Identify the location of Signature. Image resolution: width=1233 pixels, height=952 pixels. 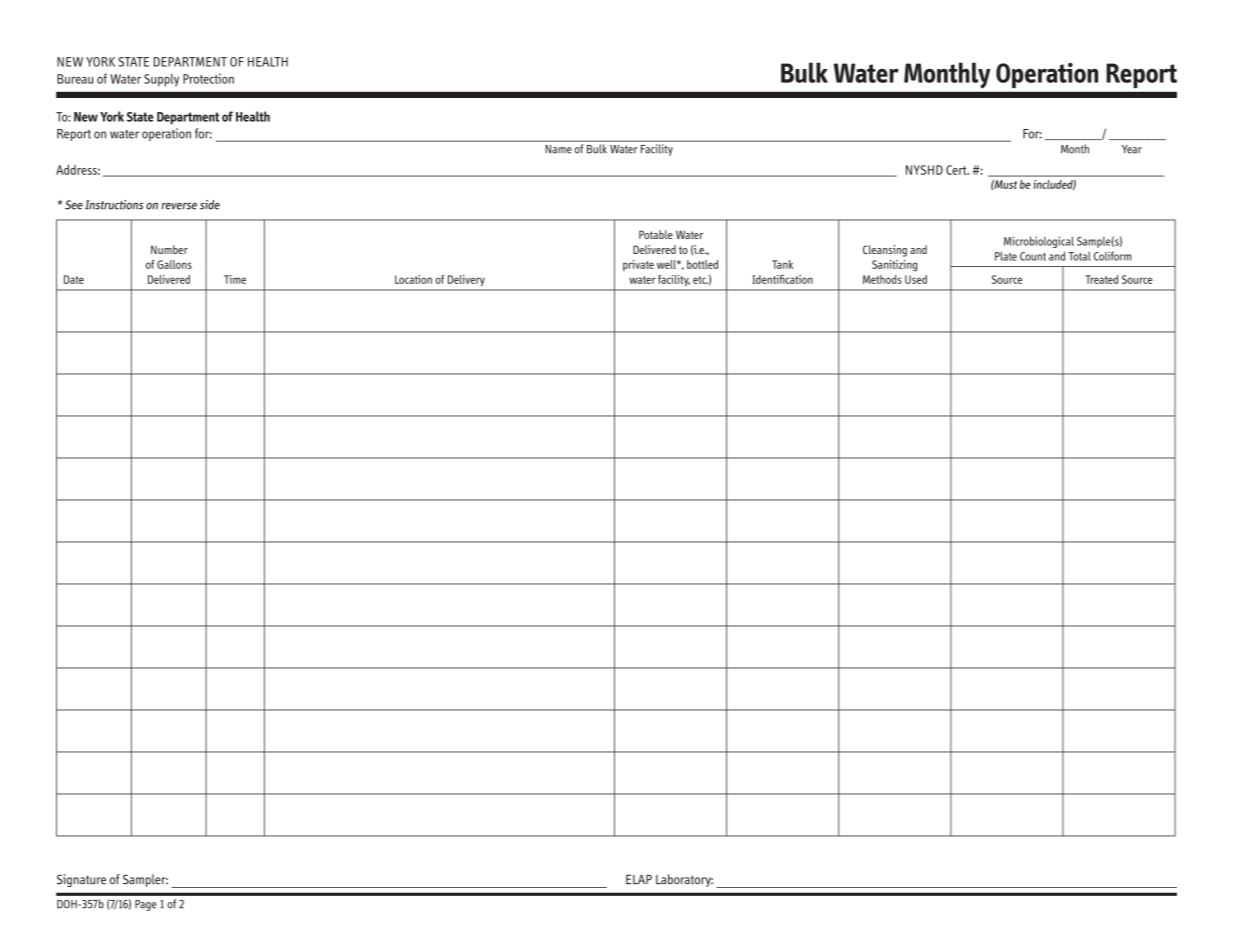
(81, 880).
